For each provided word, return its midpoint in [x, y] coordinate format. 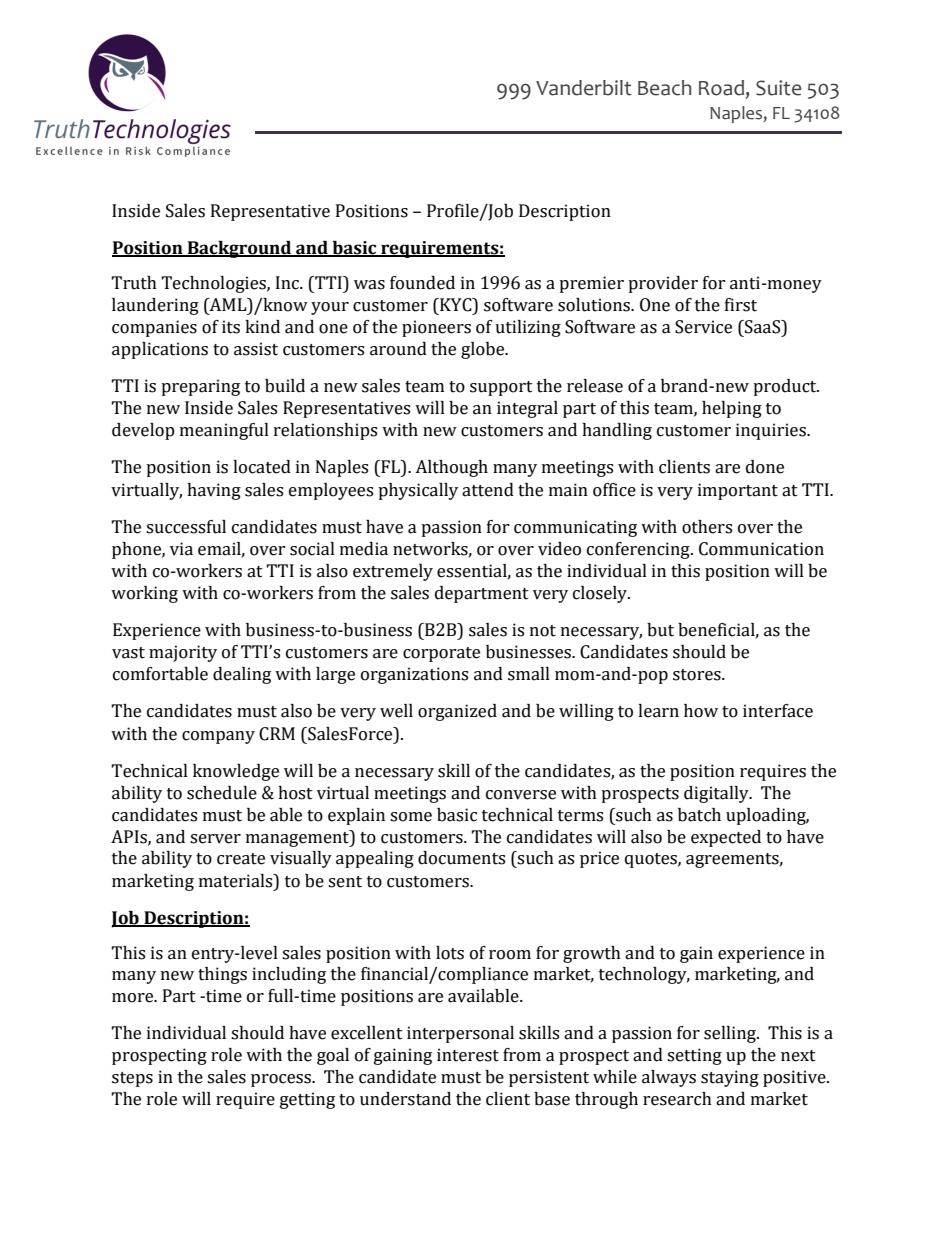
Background [239, 249]
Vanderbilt [584, 88]
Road [721, 88]
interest [468, 1055]
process [282, 1080]
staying [730, 1078]
